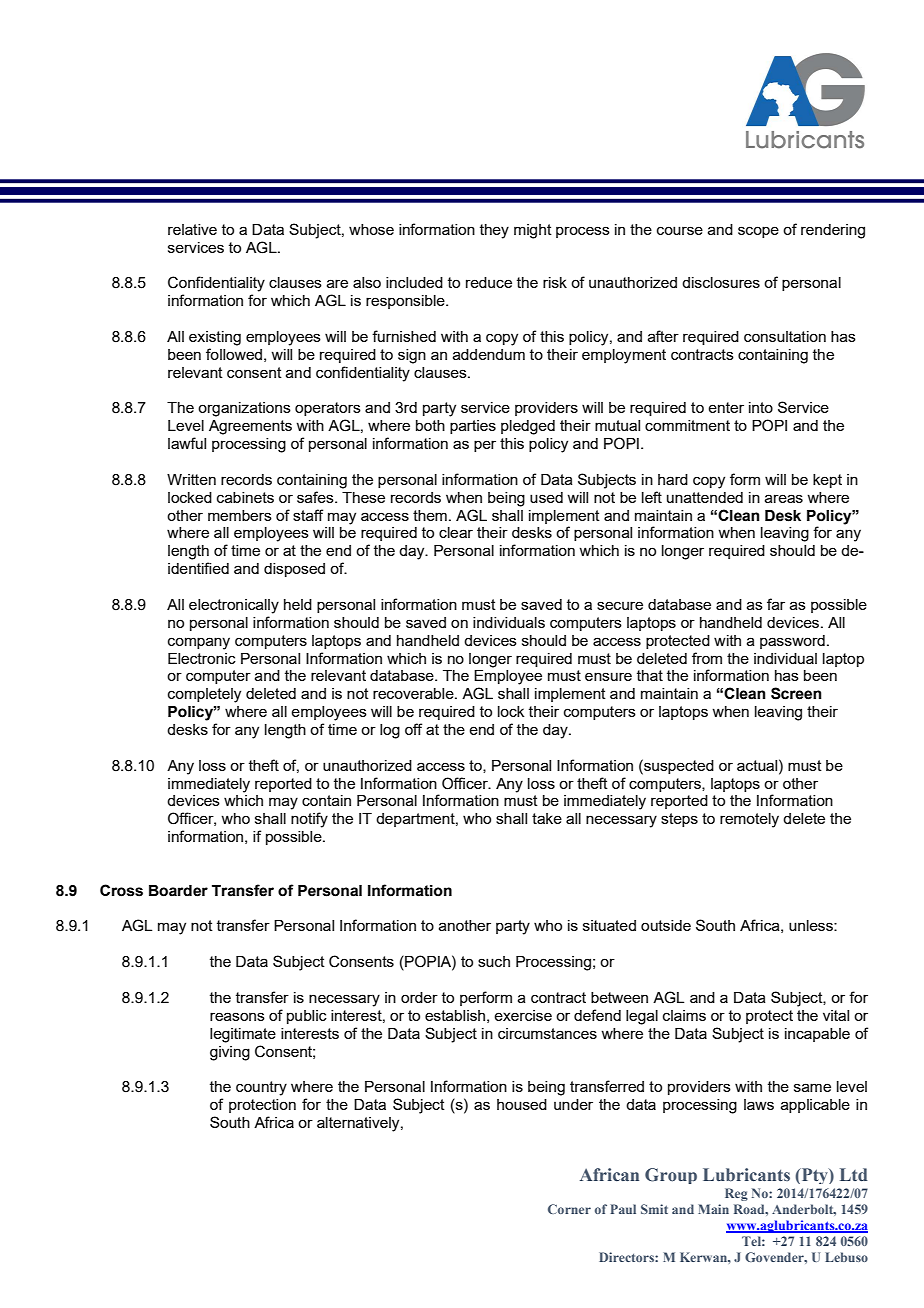 This screenshot has height=1308, width=924. I want to click on country, so click(261, 1088).
